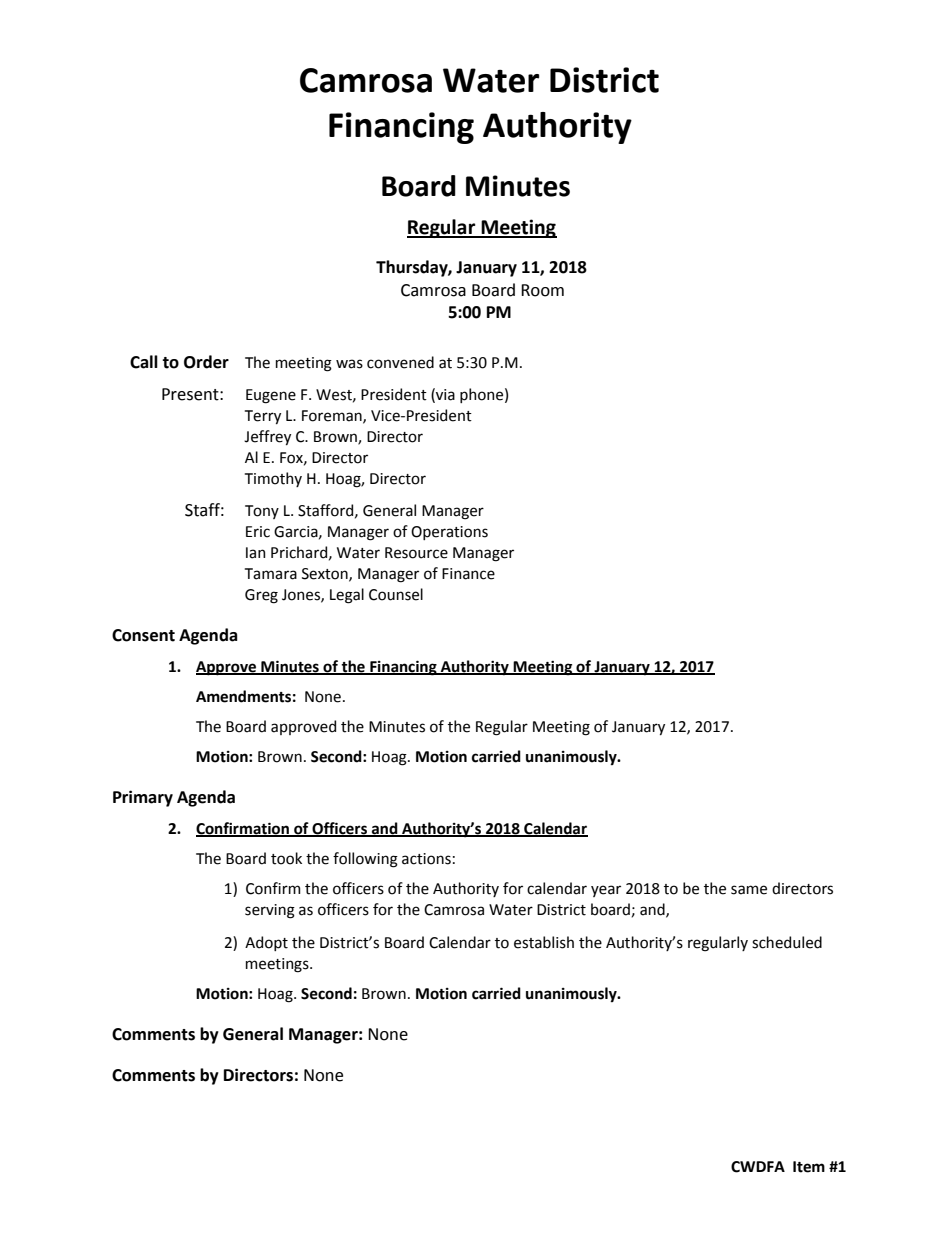 This document has height=1233, width=952. Describe the element at coordinates (542, 290) in the document. I see `Room` at that location.
